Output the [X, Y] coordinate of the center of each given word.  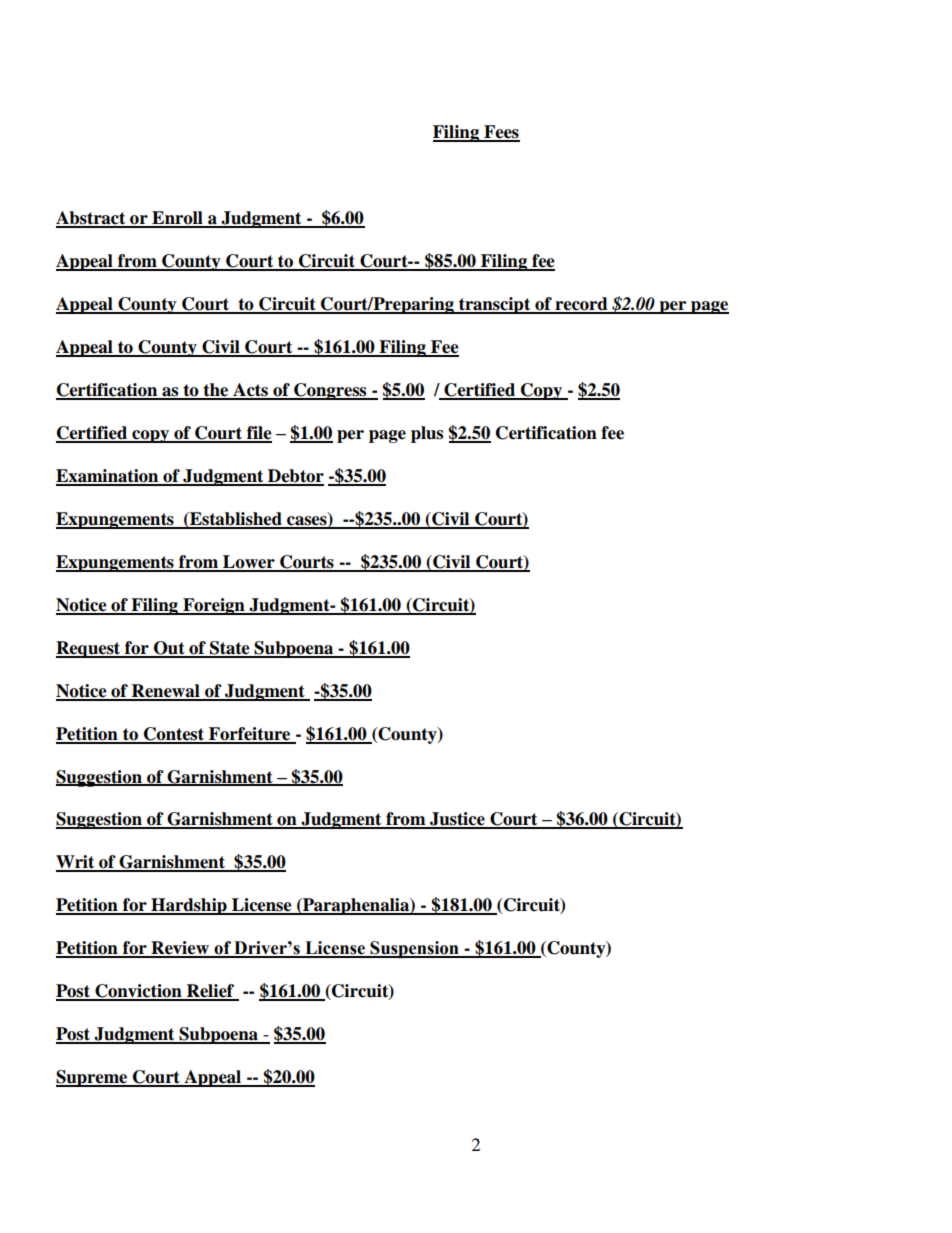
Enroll [177, 219]
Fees [501, 133]
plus [427, 434]
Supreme [92, 1078]
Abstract [92, 219]
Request [89, 649]
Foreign [214, 606]
